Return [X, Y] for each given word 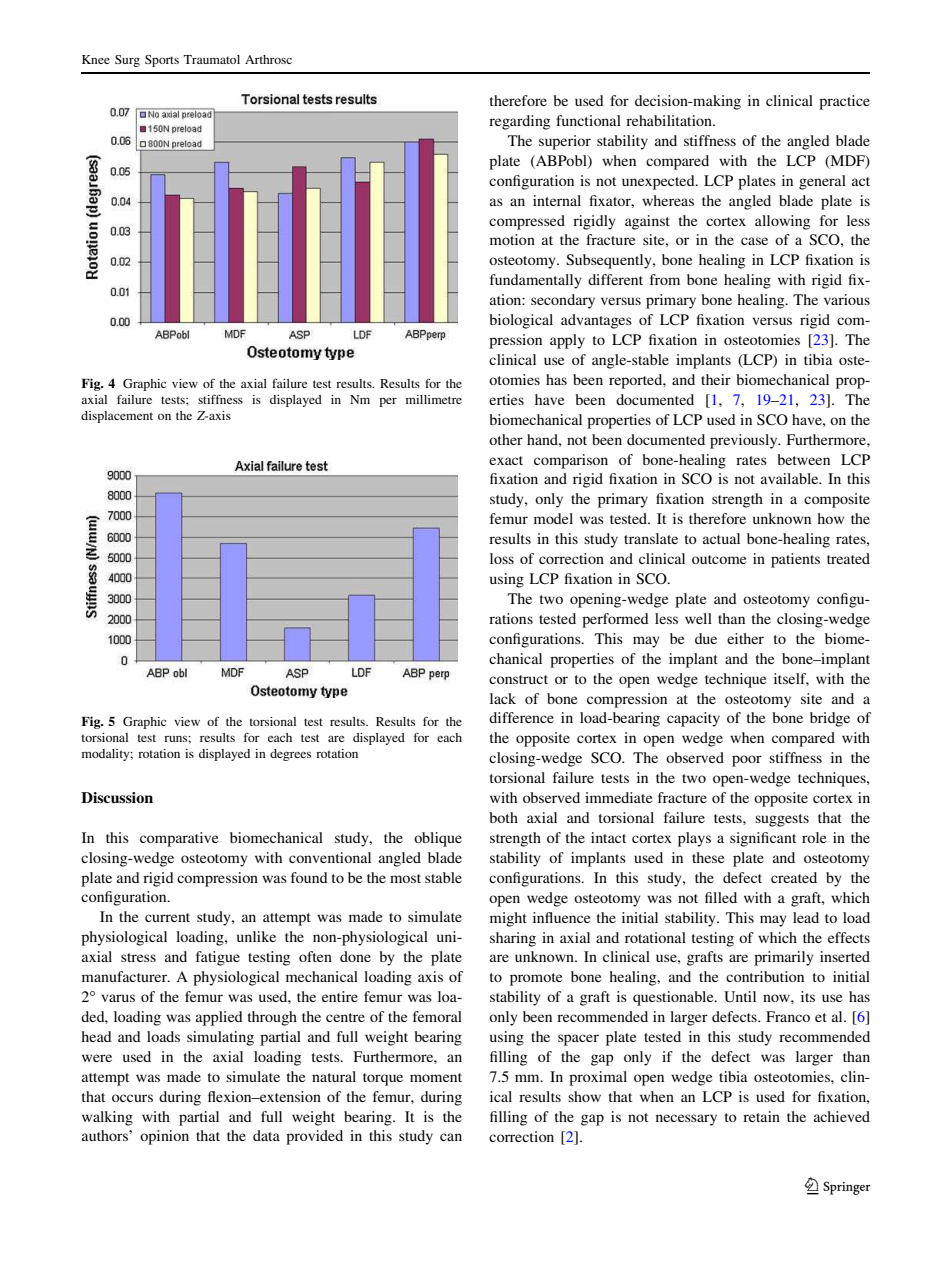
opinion [164, 1137]
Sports [162, 61]
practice [844, 102]
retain [761, 1116]
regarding [519, 122]
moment [436, 1077]
